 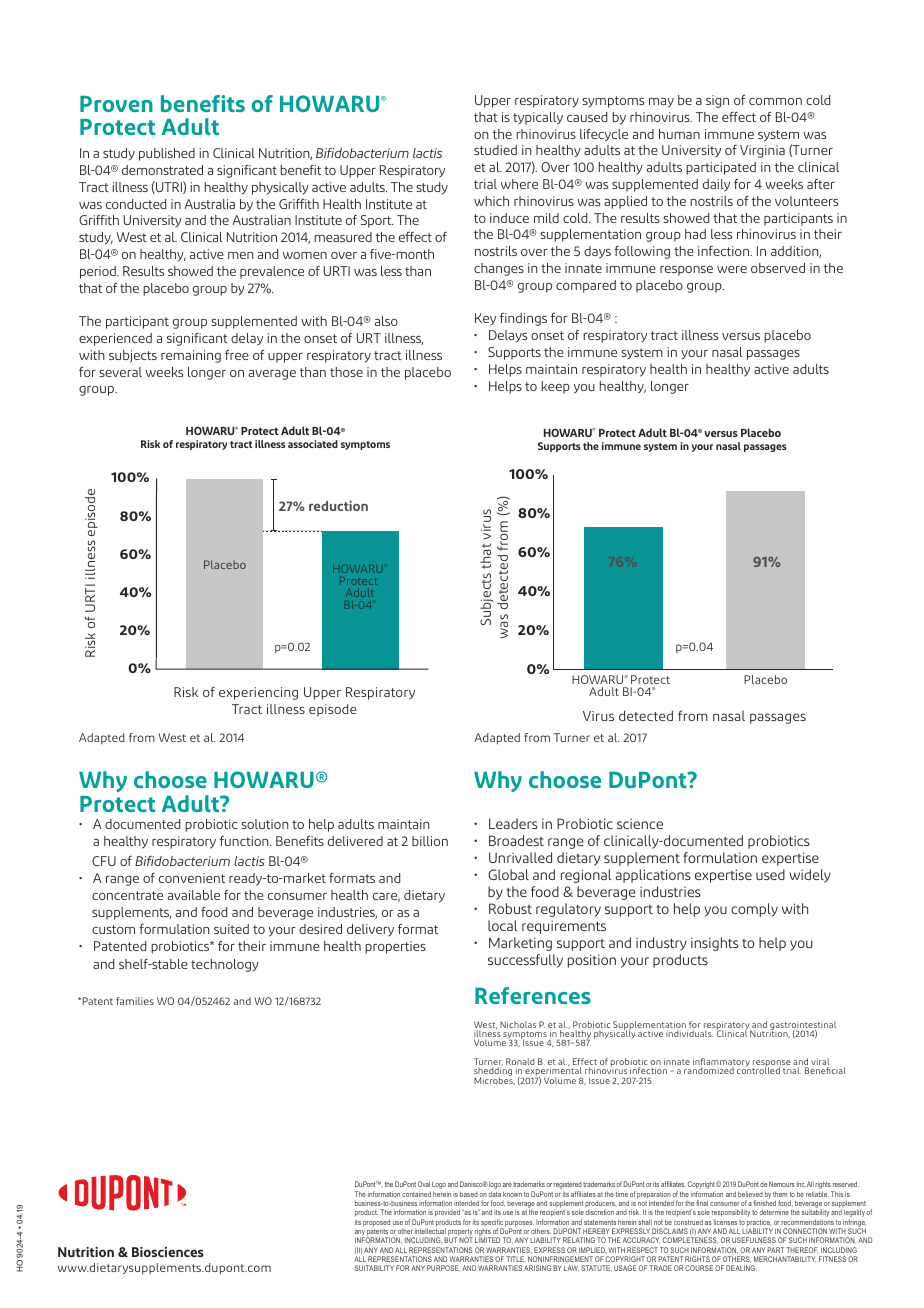 What do you see at coordinates (245, 841) in the page?
I see `function` at bounding box center [245, 841].
